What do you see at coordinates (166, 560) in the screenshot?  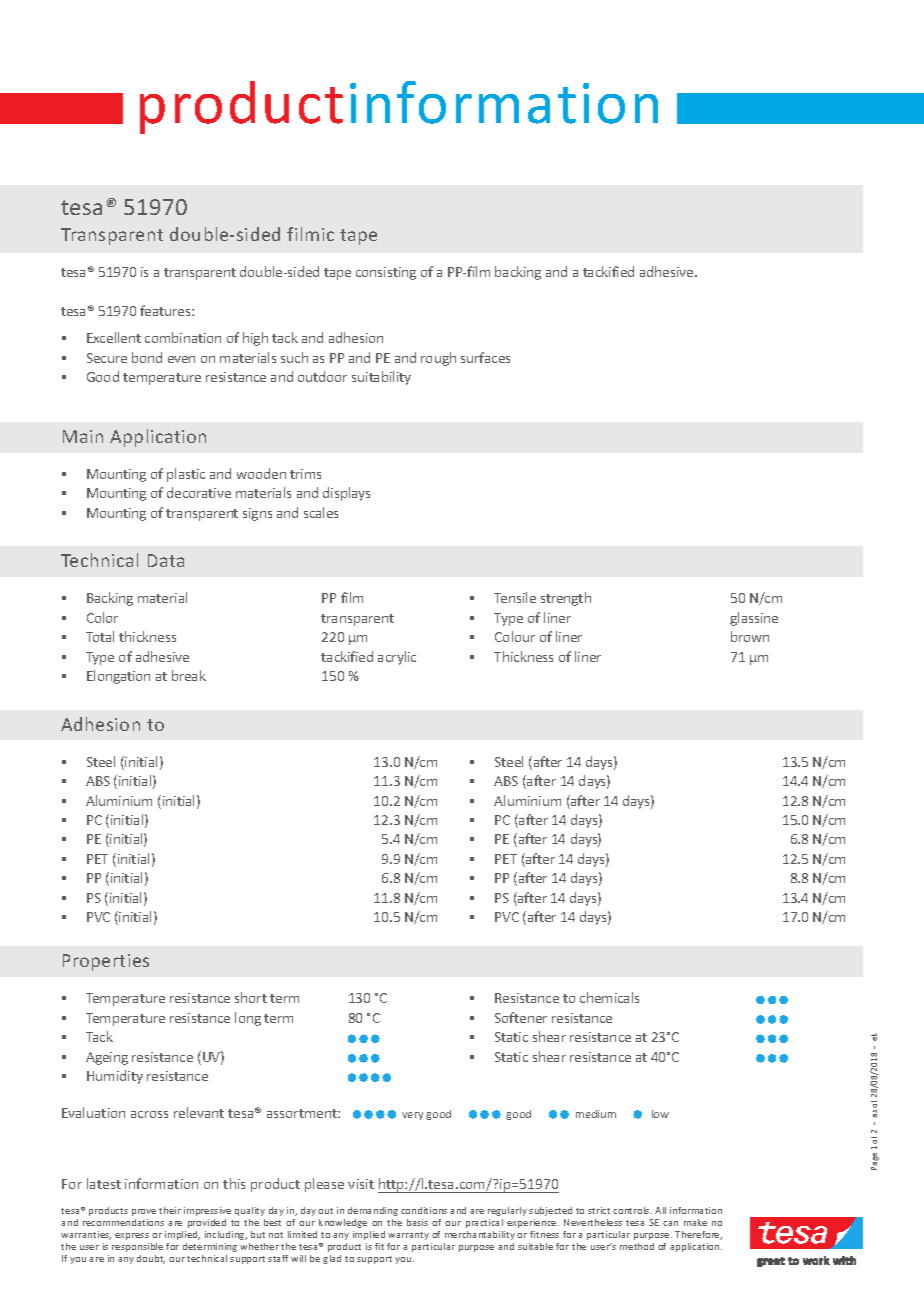 I see `Data` at bounding box center [166, 560].
